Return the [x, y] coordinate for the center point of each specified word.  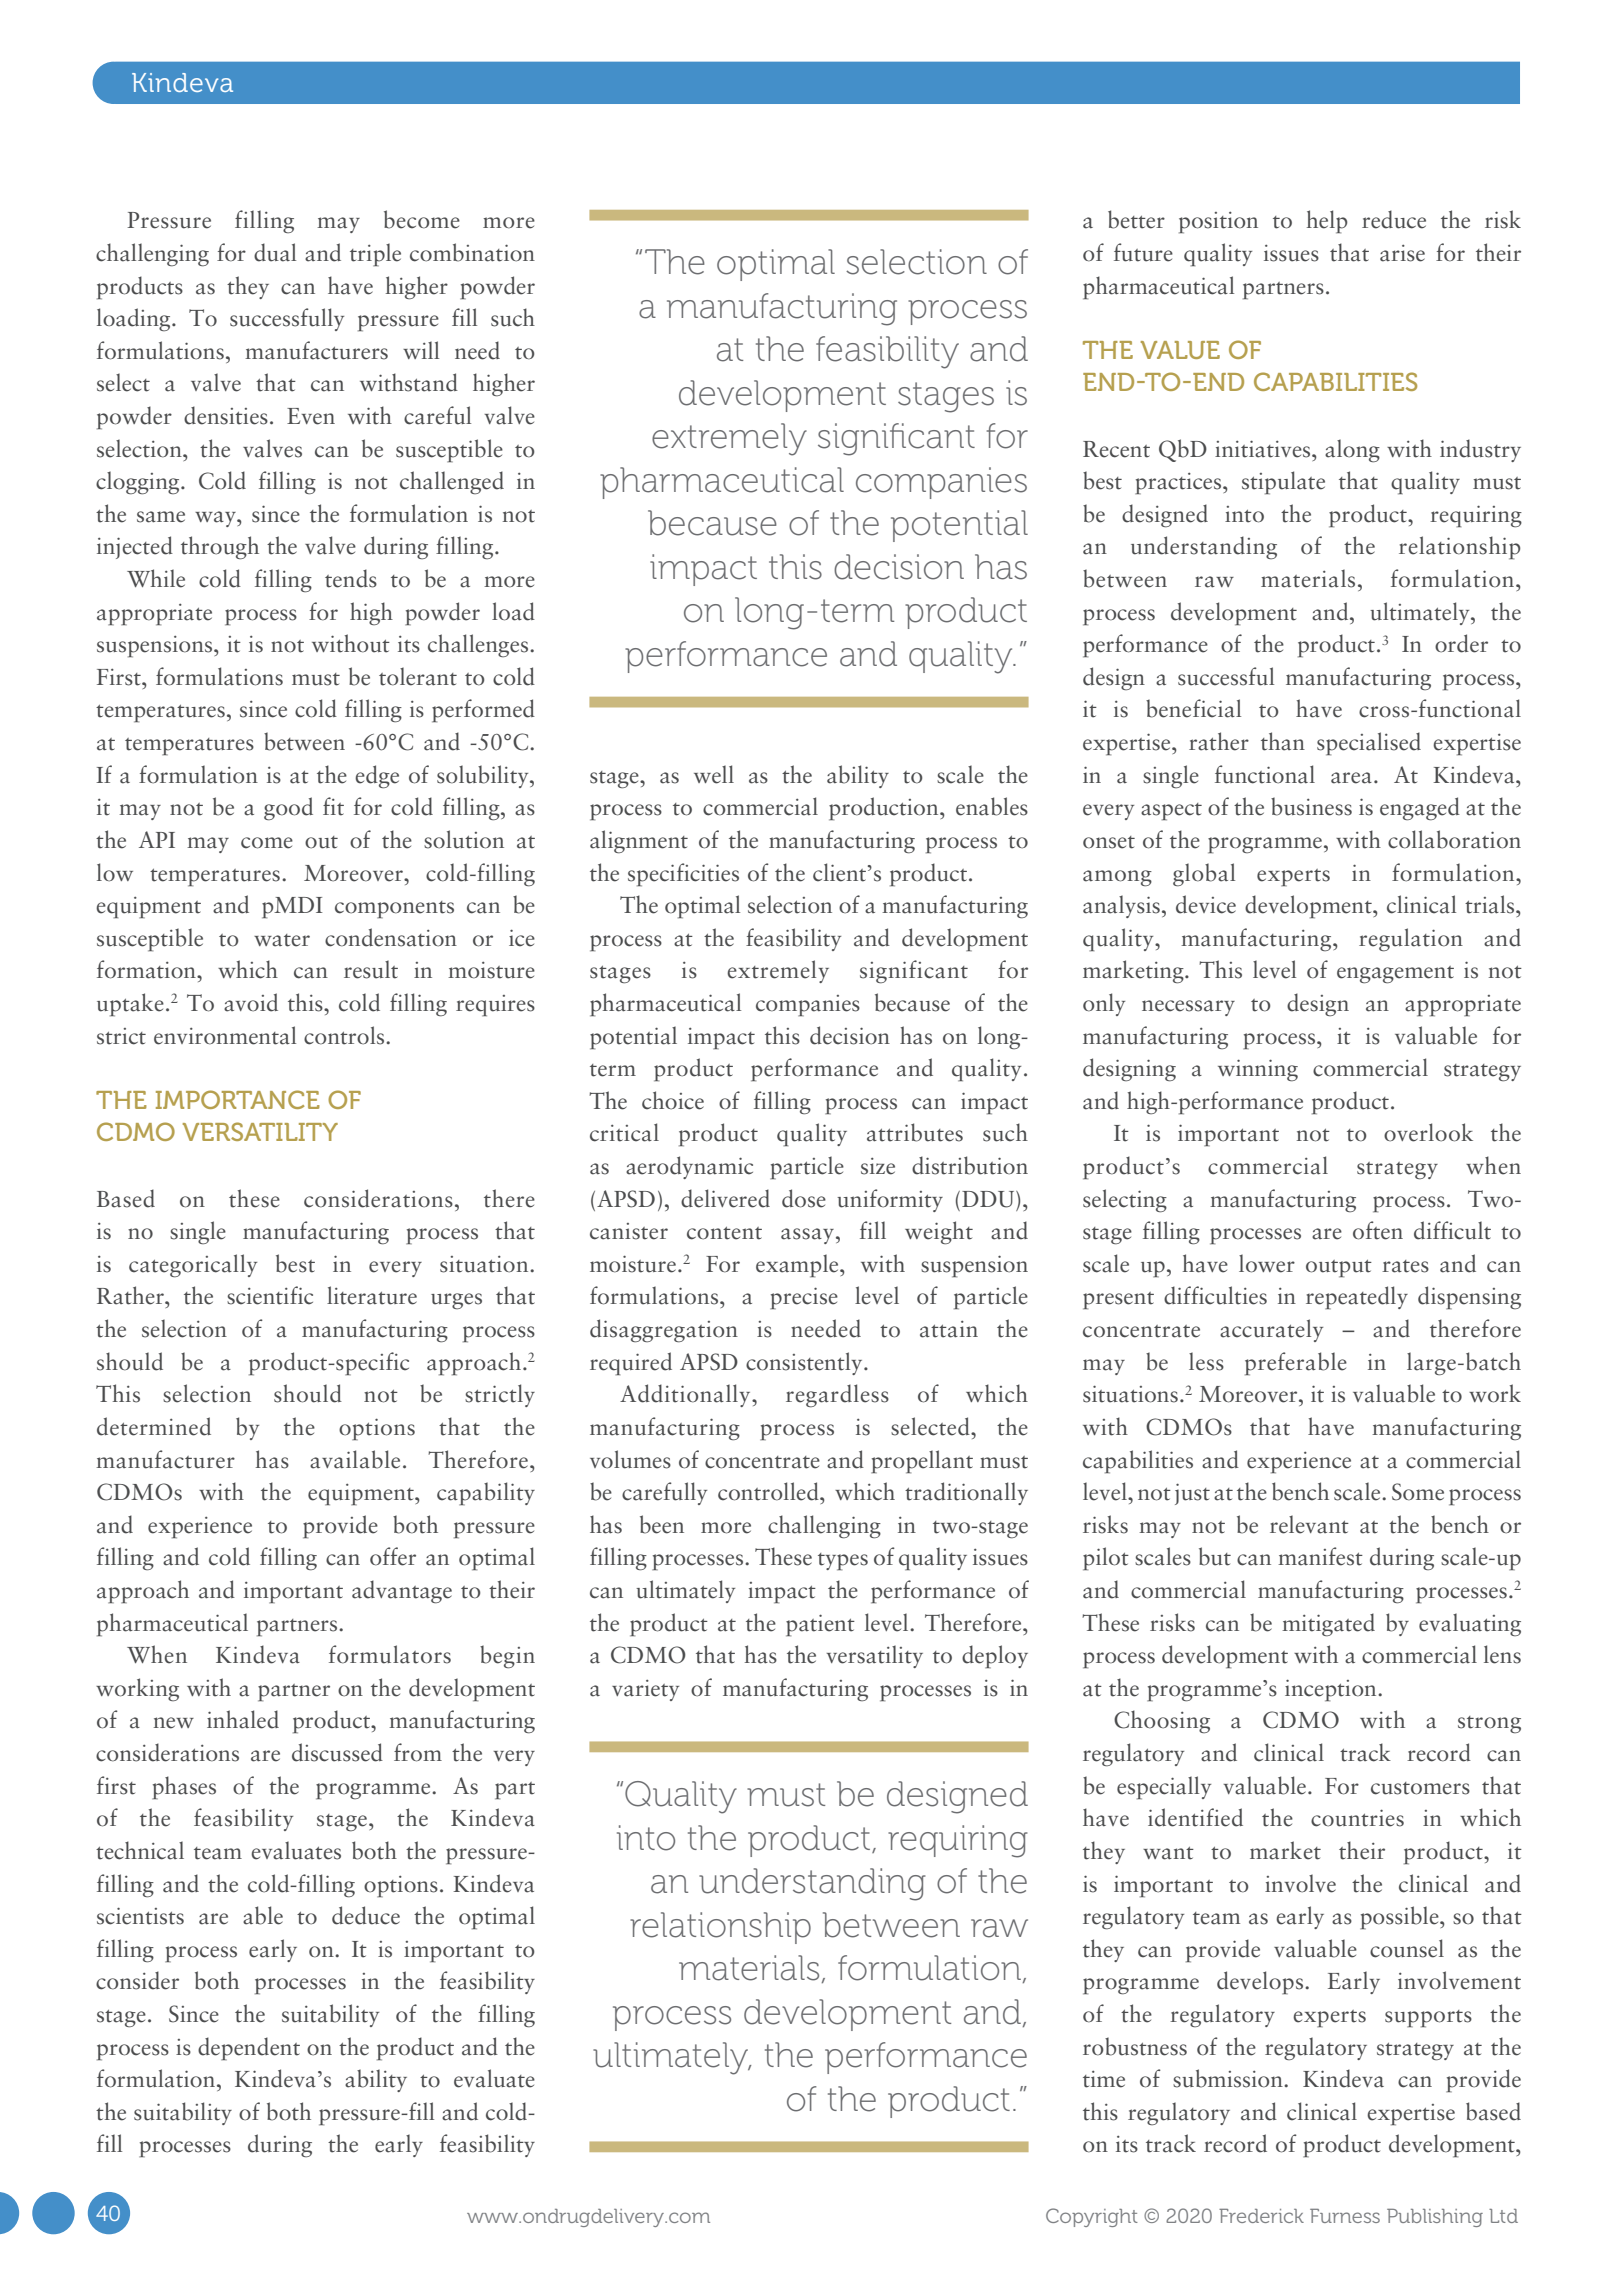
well [714, 774]
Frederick [1261, 2216]
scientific [270, 1295]
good [288, 809]
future [1143, 252]
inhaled [243, 1719]
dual [275, 252]
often [1378, 1230]
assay [807, 1236]
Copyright [1092, 2217]
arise [1402, 253]
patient [820, 1625]
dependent [249, 2049]
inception [1332, 1690]
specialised [1369, 744]
